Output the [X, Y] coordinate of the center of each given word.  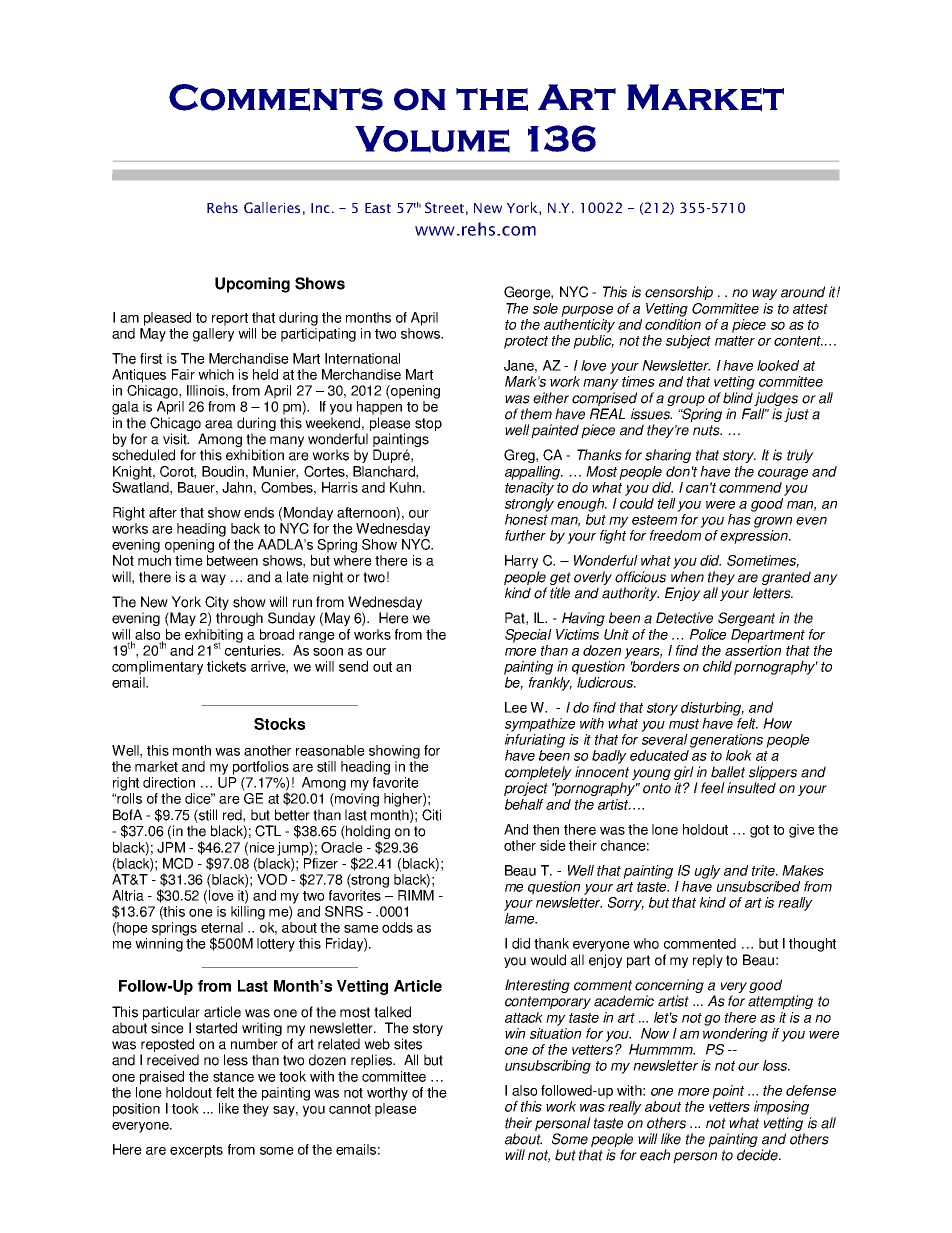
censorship [679, 293]
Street [444, 207]
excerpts [196, 1151]
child [717, 666]
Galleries [272, 207]
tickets [226, 666]
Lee [516, 707]
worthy [387, 1094]
